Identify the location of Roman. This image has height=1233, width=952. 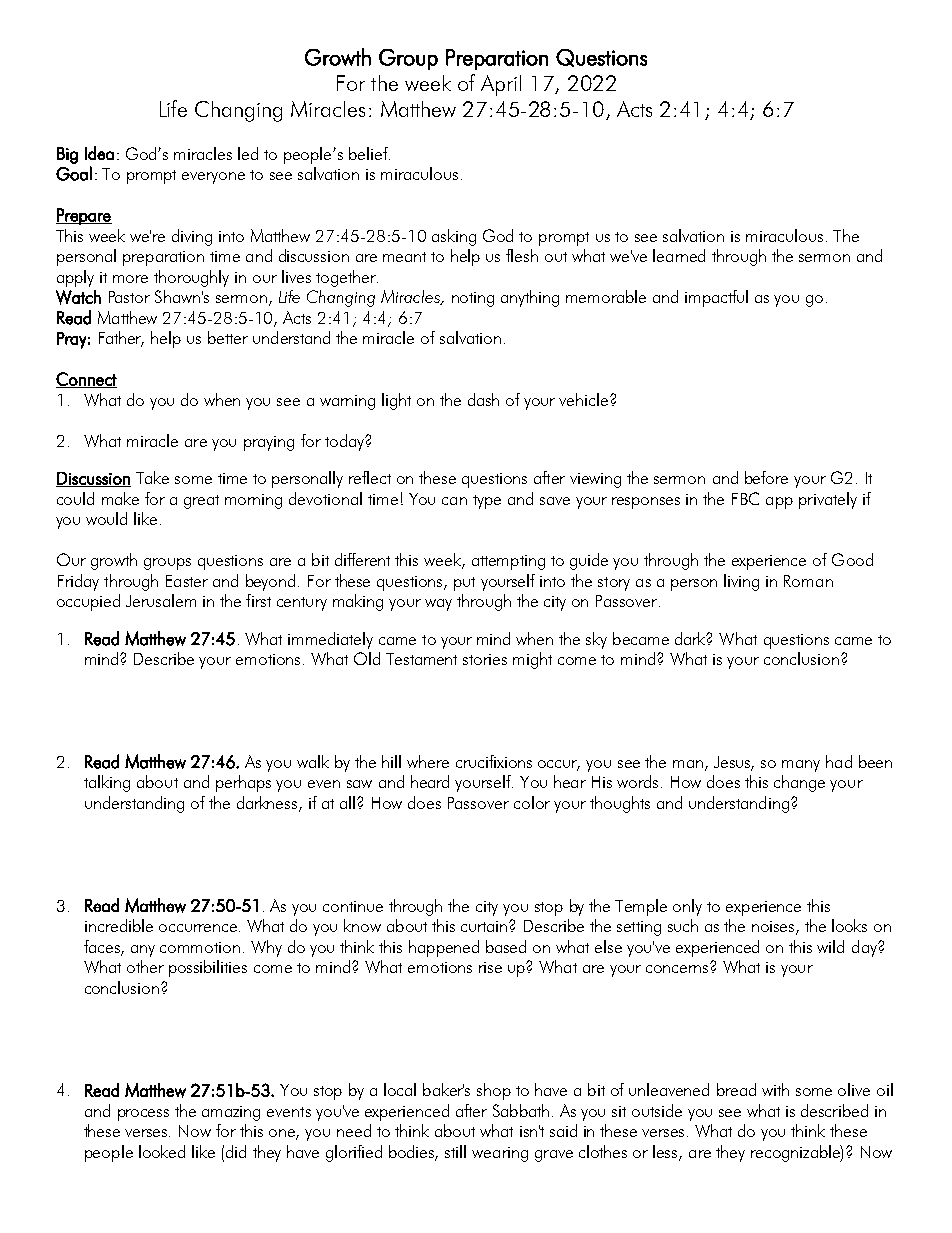
(808, 581).
